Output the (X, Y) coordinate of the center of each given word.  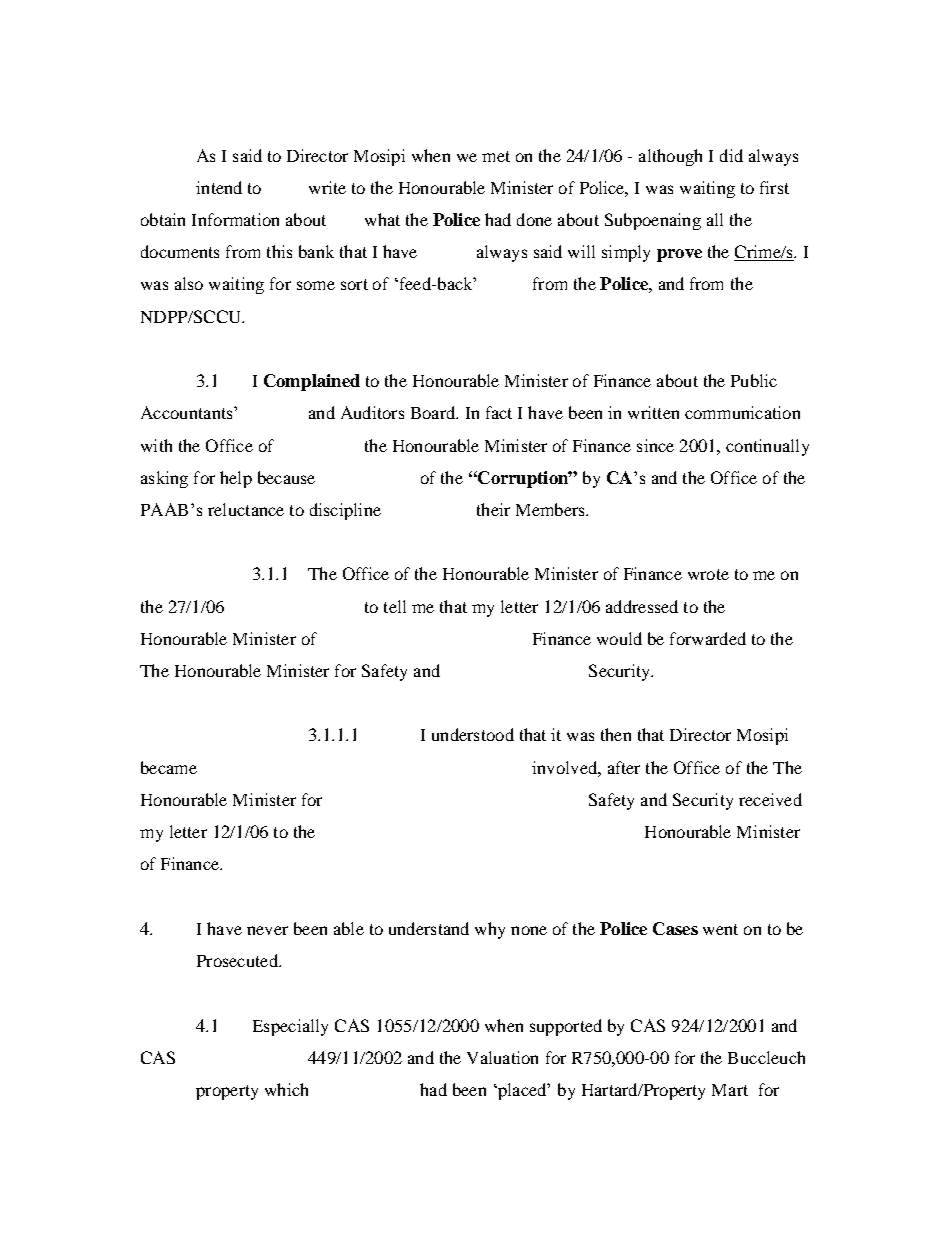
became (169, 767)
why (490, 930)
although (670, 157)
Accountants (188, 412)
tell (395, 606)
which (286, 1089)
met (496, 156)
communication (742, 412)
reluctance (246, 509)
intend (219, 187)
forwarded (708, 638)
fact (499, 412)
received (770, 799)
